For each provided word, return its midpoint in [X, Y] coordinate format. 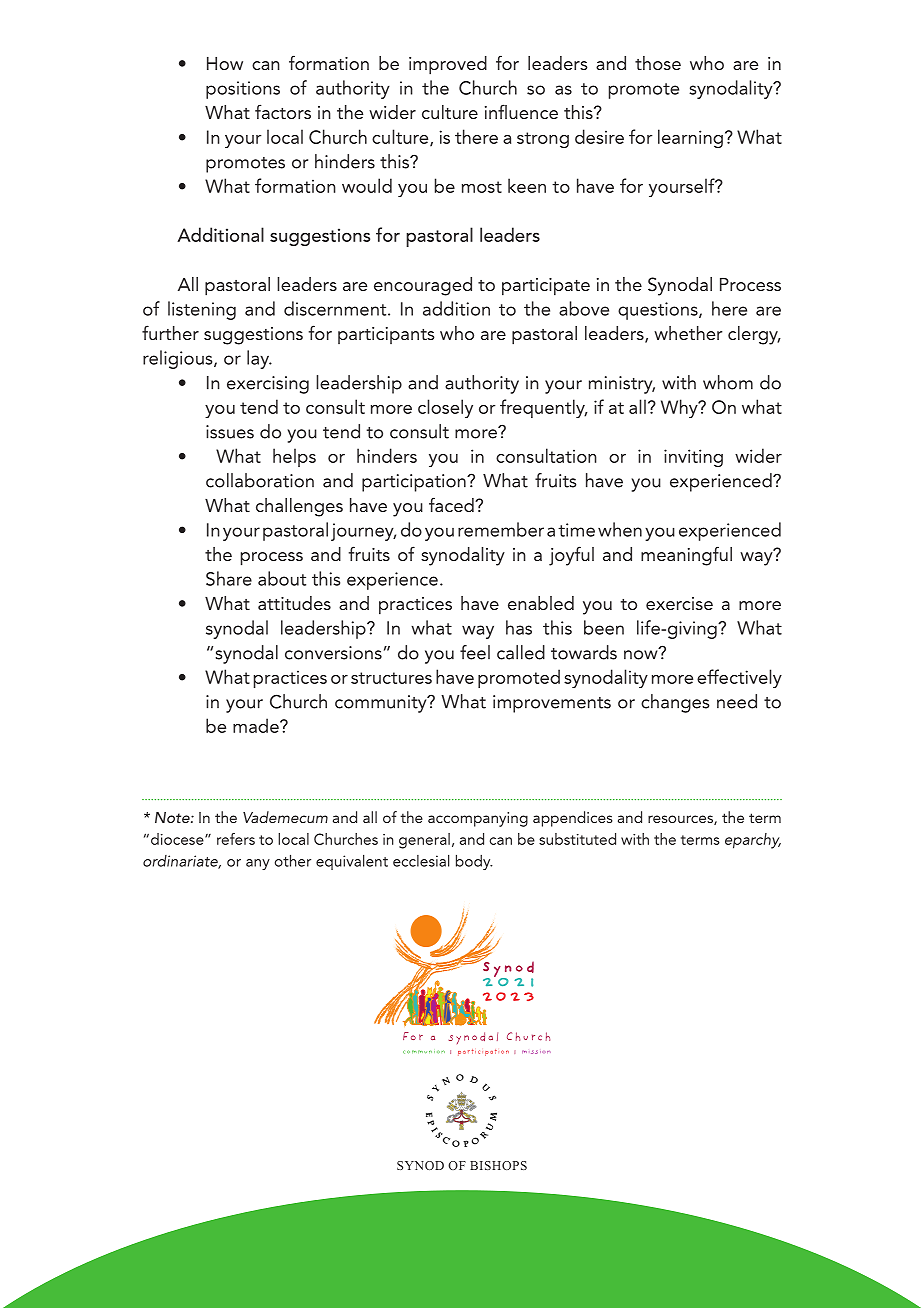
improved [448, 65]
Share [229, 578]
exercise [679, 603]
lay [259, 359]
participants [386, 335]
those [658, 63]
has [519, 627]
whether [688, 333]
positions [243, 90]
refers [236, 839]
